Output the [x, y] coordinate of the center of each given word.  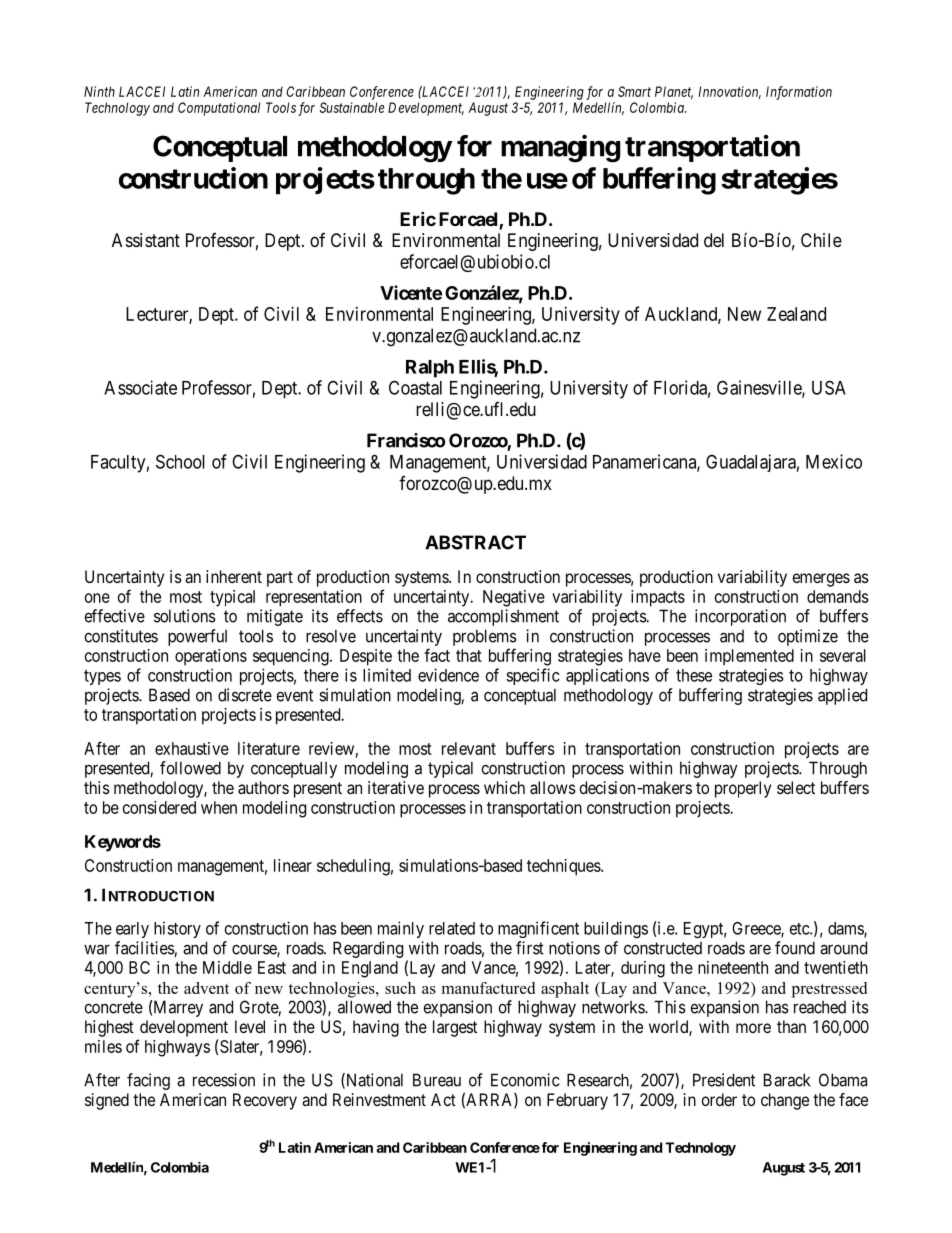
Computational [219, 109]
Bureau [437, 1080]
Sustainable [351, 107]
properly [743, 789]
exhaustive [192, 748]
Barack [787, 1080]
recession [224, 1080]
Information [799, 93]
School [180, 461]
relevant [469, 748]
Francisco [406, 440]
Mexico [834, 461]
